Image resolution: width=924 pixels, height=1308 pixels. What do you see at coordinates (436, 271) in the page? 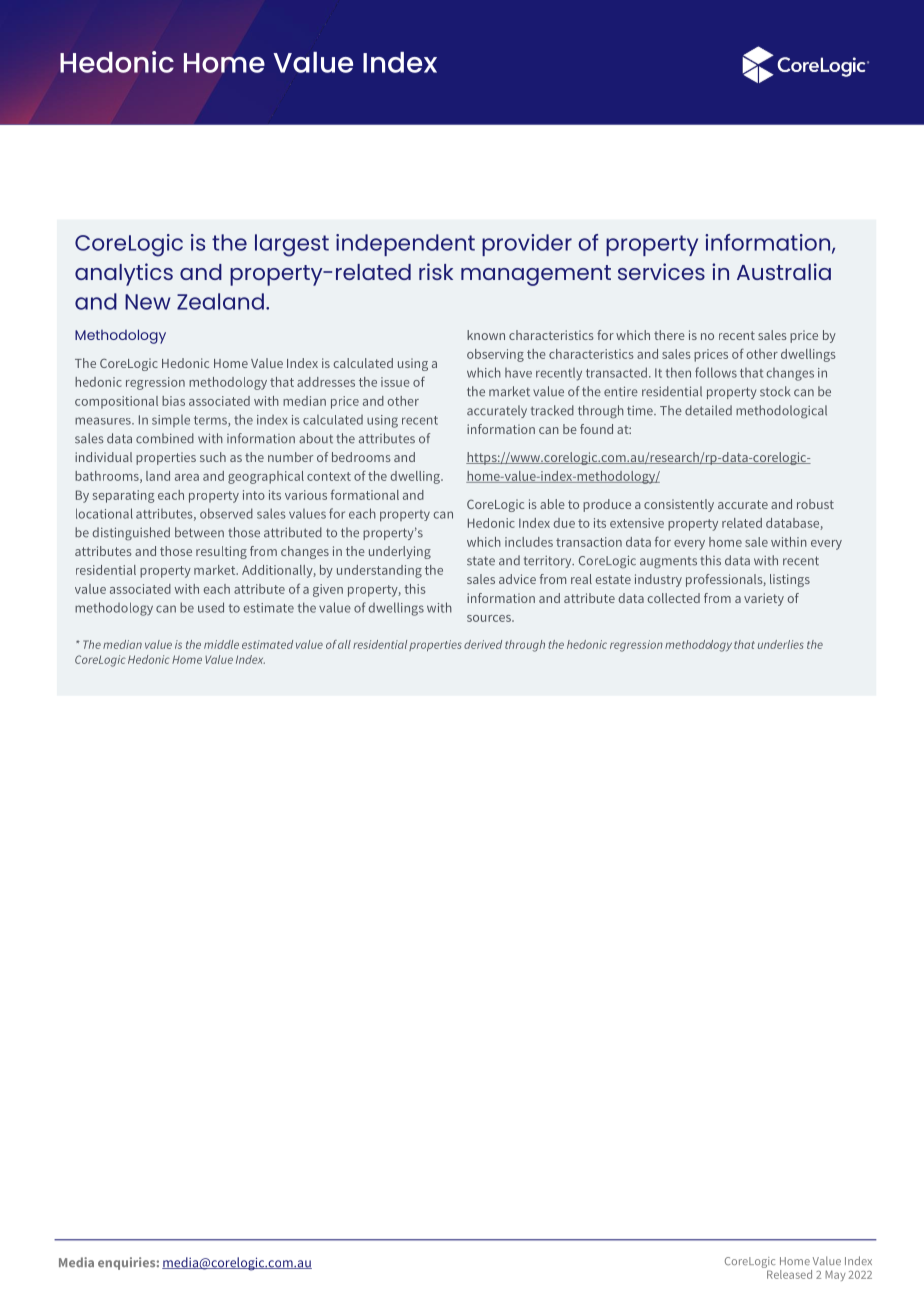
I see `risk` at bounding box center [436, 271].
